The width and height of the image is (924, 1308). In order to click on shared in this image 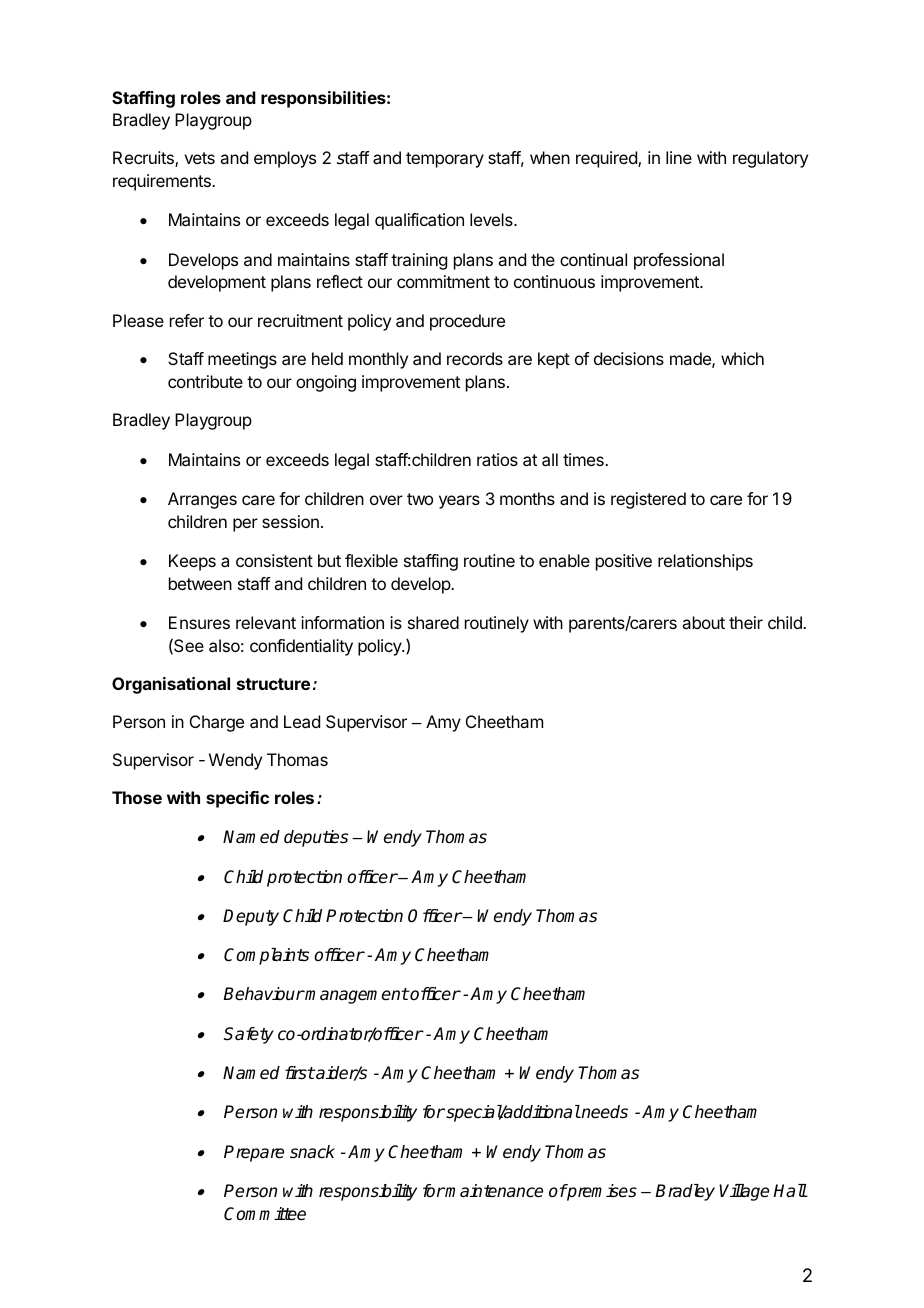, I will do `click(433, 622)`.
